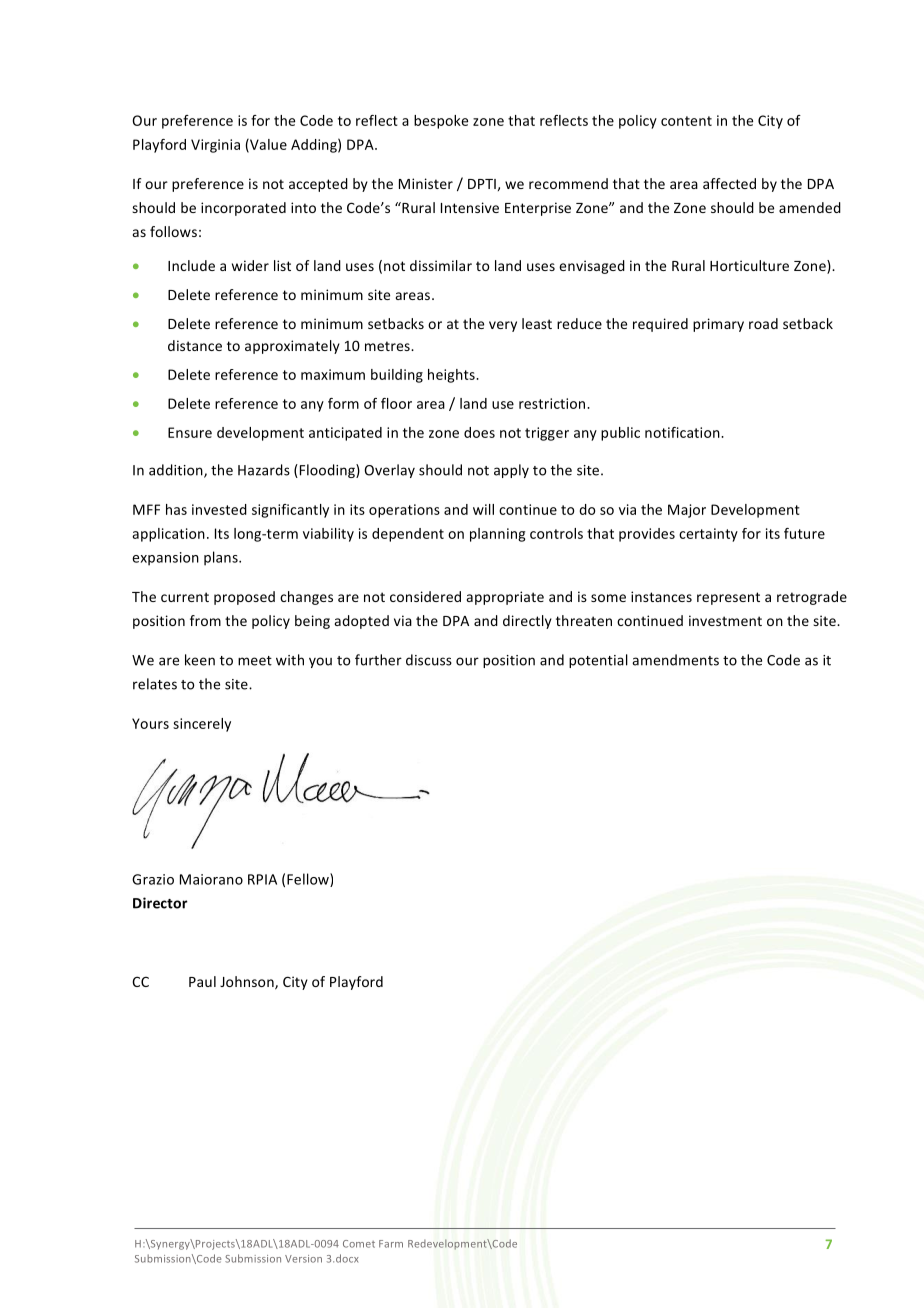 This screenshot has width=924, height=1308. I want to click on affected, so click(729, 183).
